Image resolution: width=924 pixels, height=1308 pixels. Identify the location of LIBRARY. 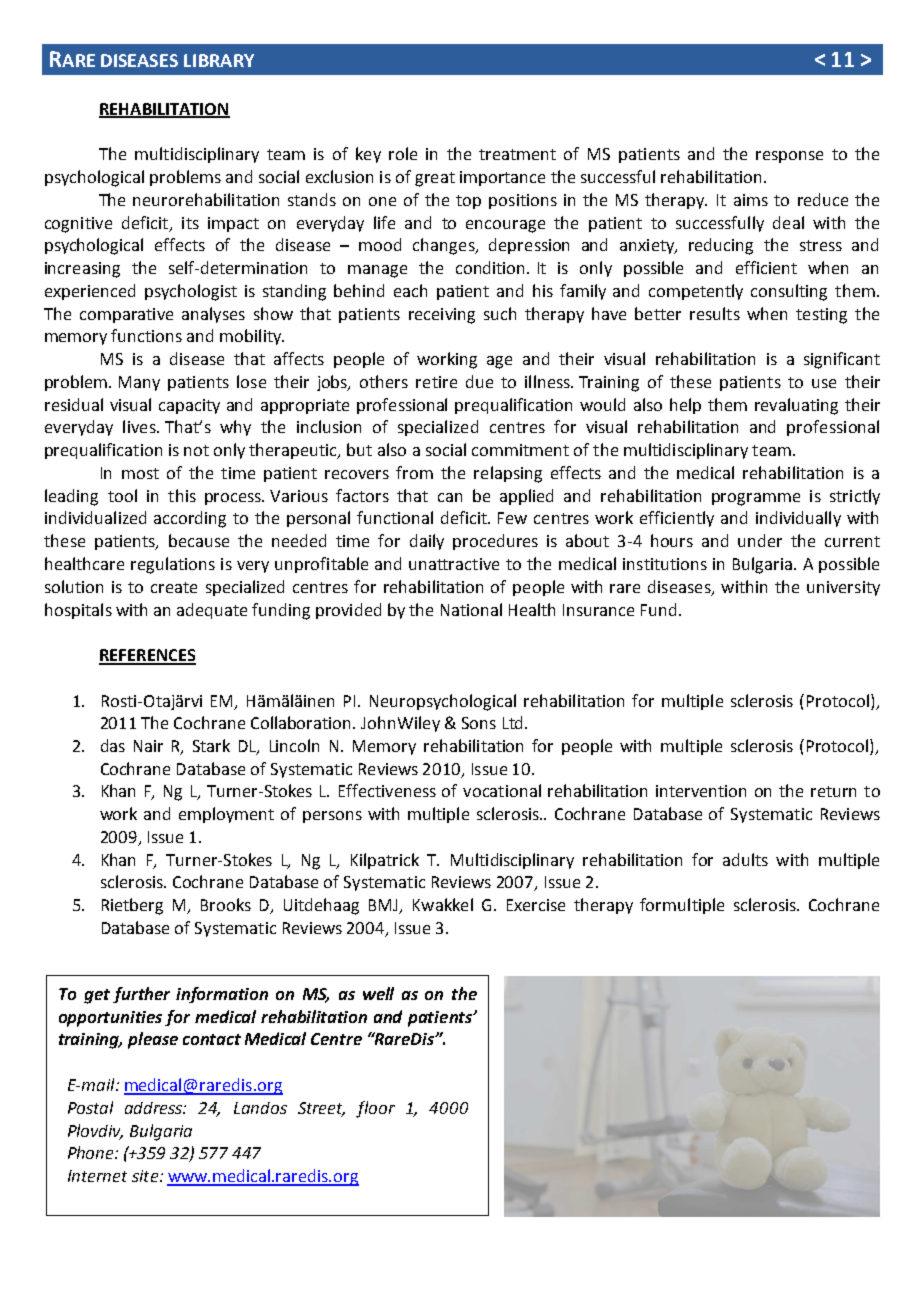
(219, 60).
